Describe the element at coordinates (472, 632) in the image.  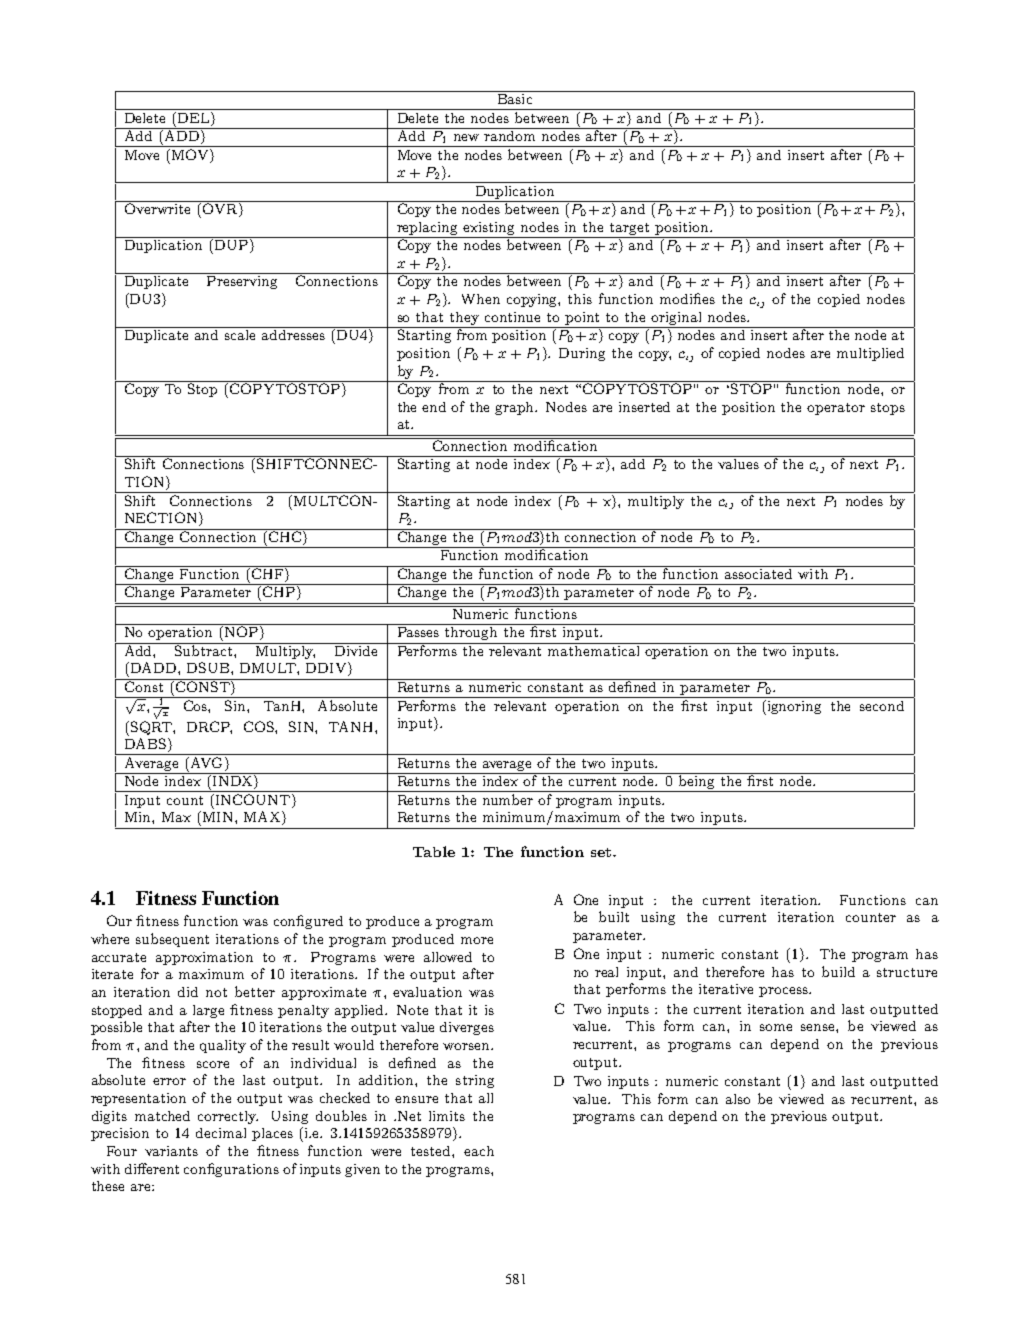
I see `through` at that location.
